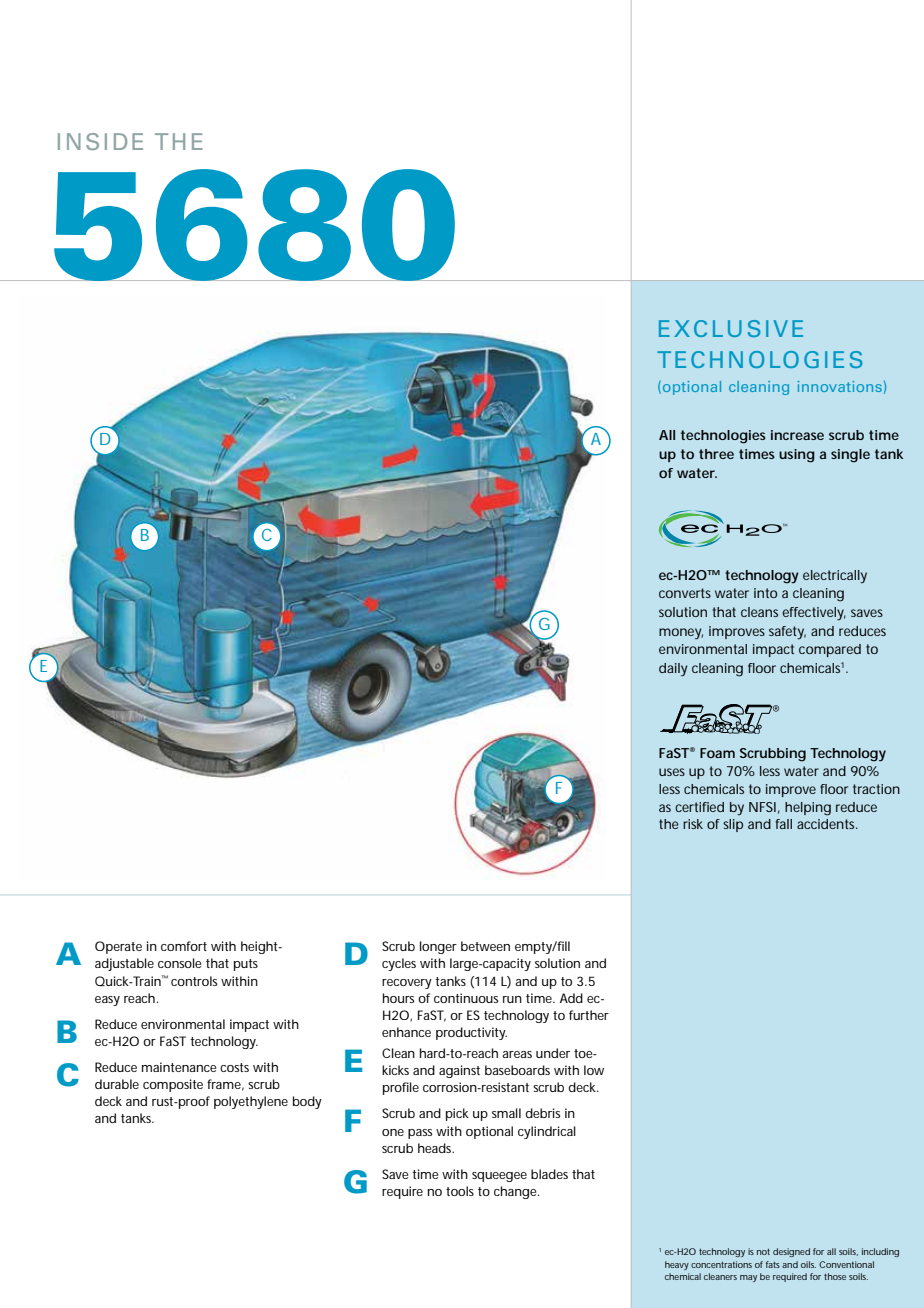  What do you see at coordinates (685, 593) in the image?
I see `converts` at bounding box center [685, 593].
